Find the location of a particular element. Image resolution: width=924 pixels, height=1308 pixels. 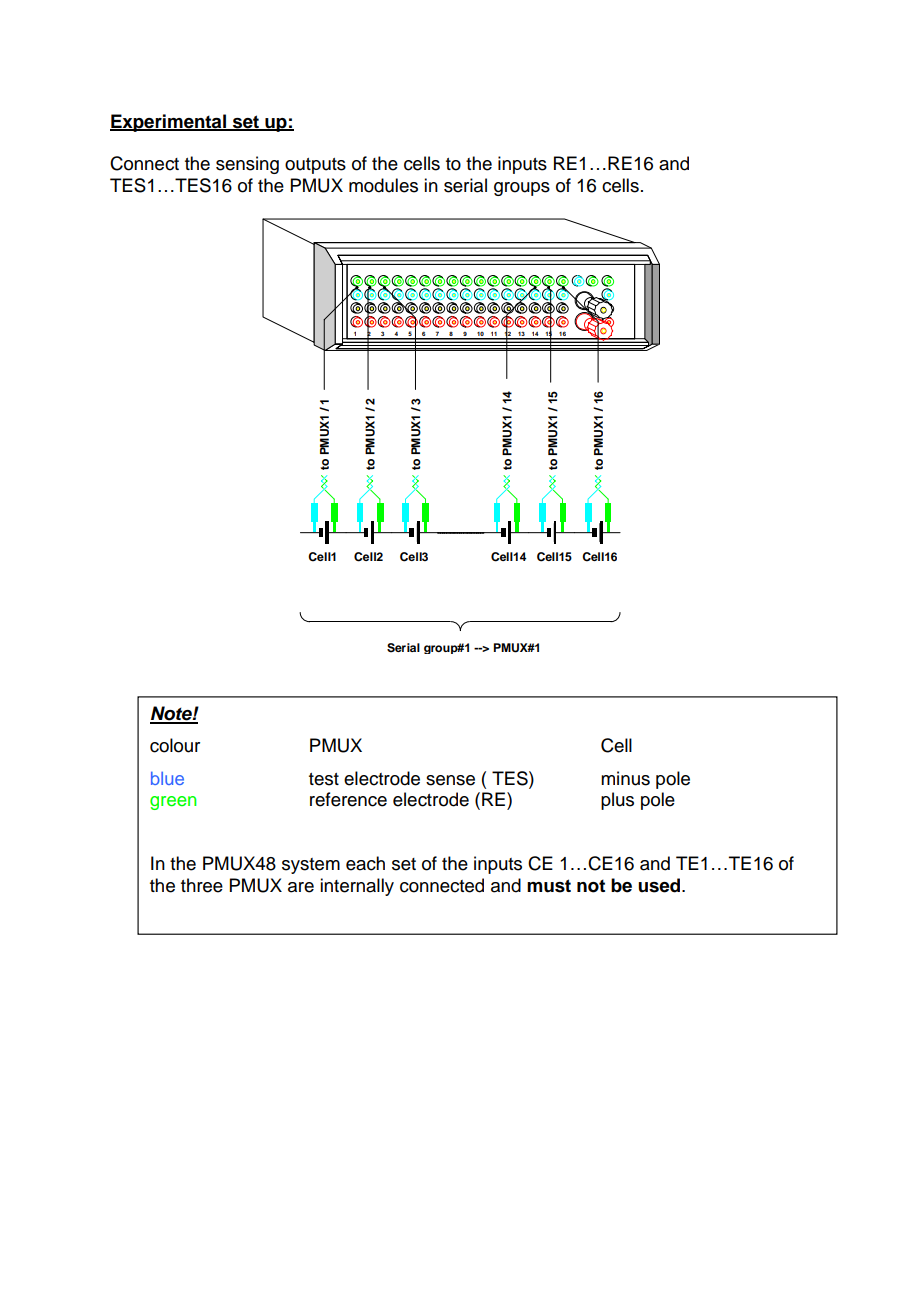

modules is located at coordinates (383, 185).
